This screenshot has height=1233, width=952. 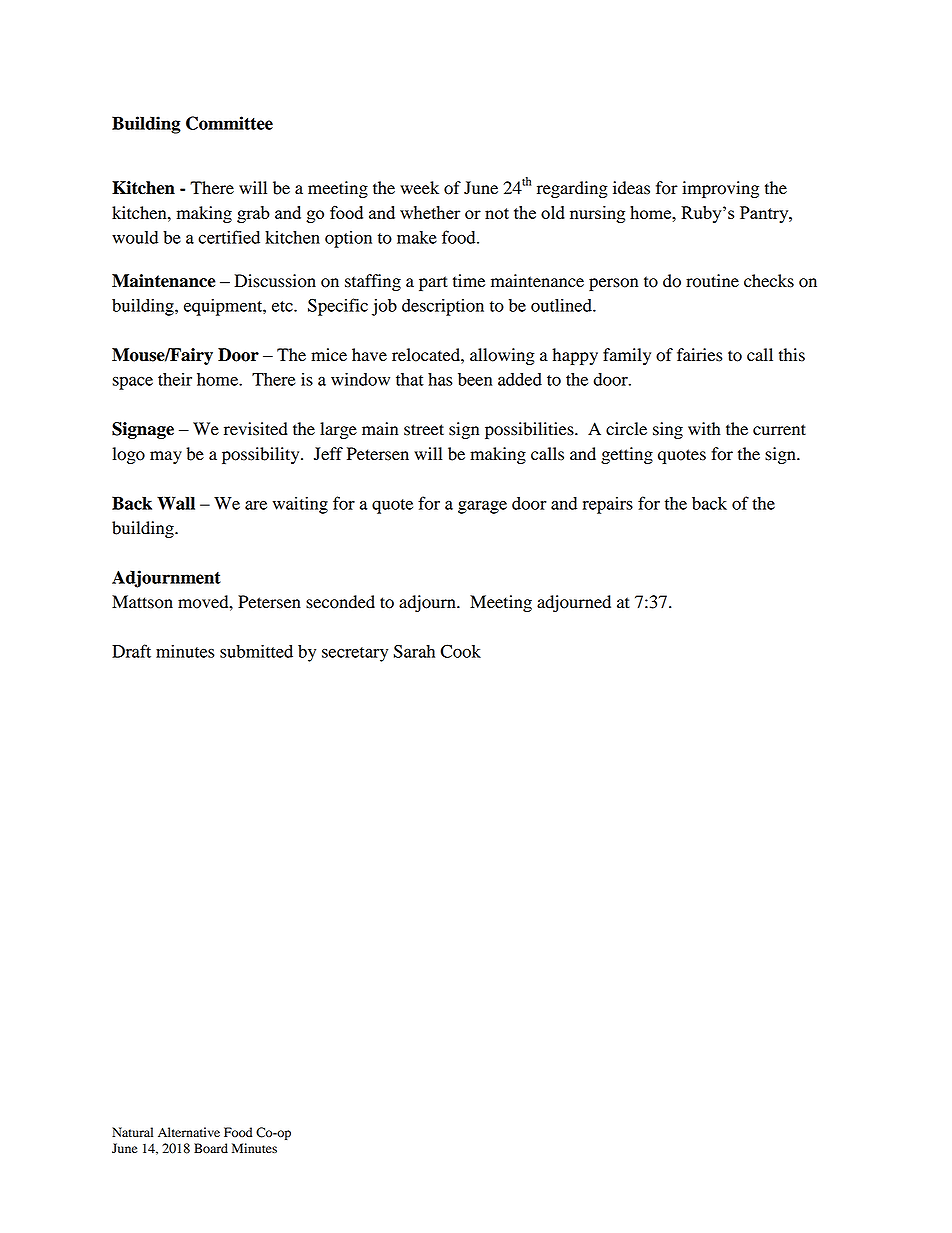 I want to click on submitted, so click(x=256, y=651).
